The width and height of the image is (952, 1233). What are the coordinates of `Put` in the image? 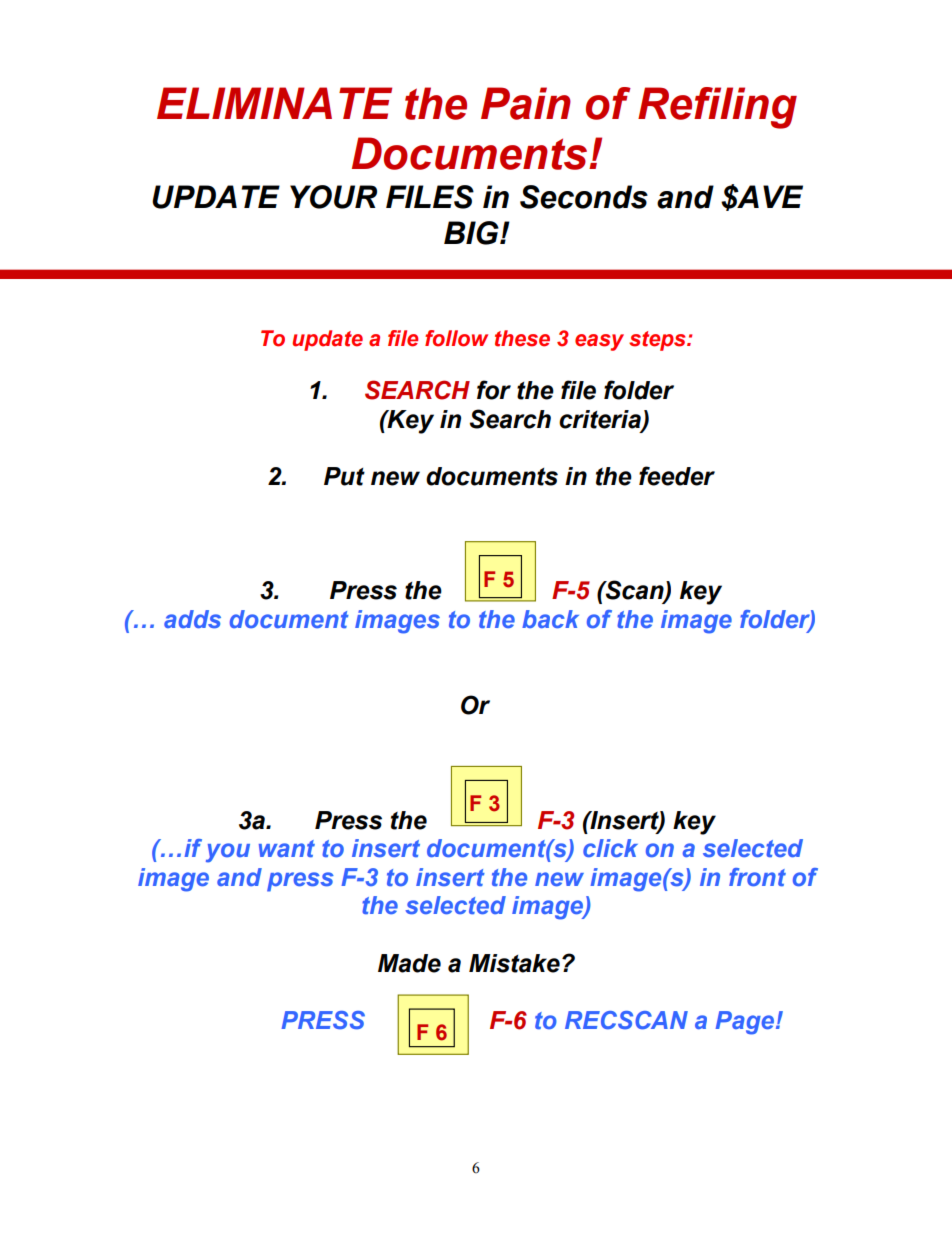 It's located at (344, 476).
